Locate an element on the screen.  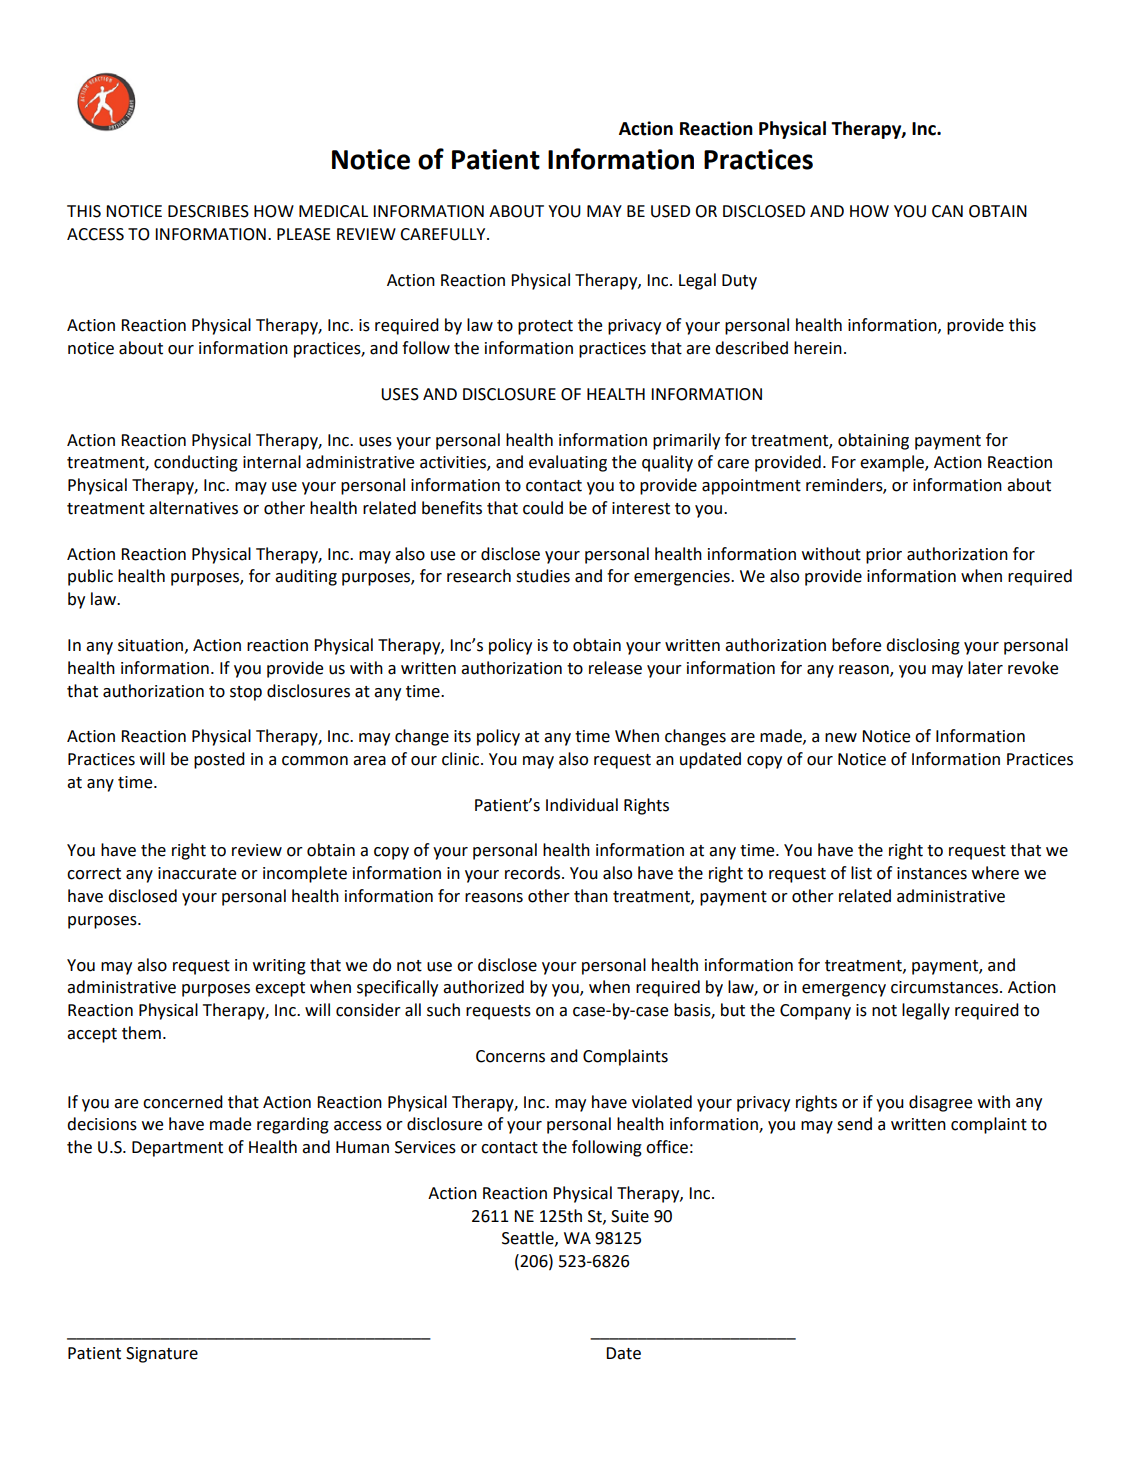
CAN is located at coordinates (947, 211).
